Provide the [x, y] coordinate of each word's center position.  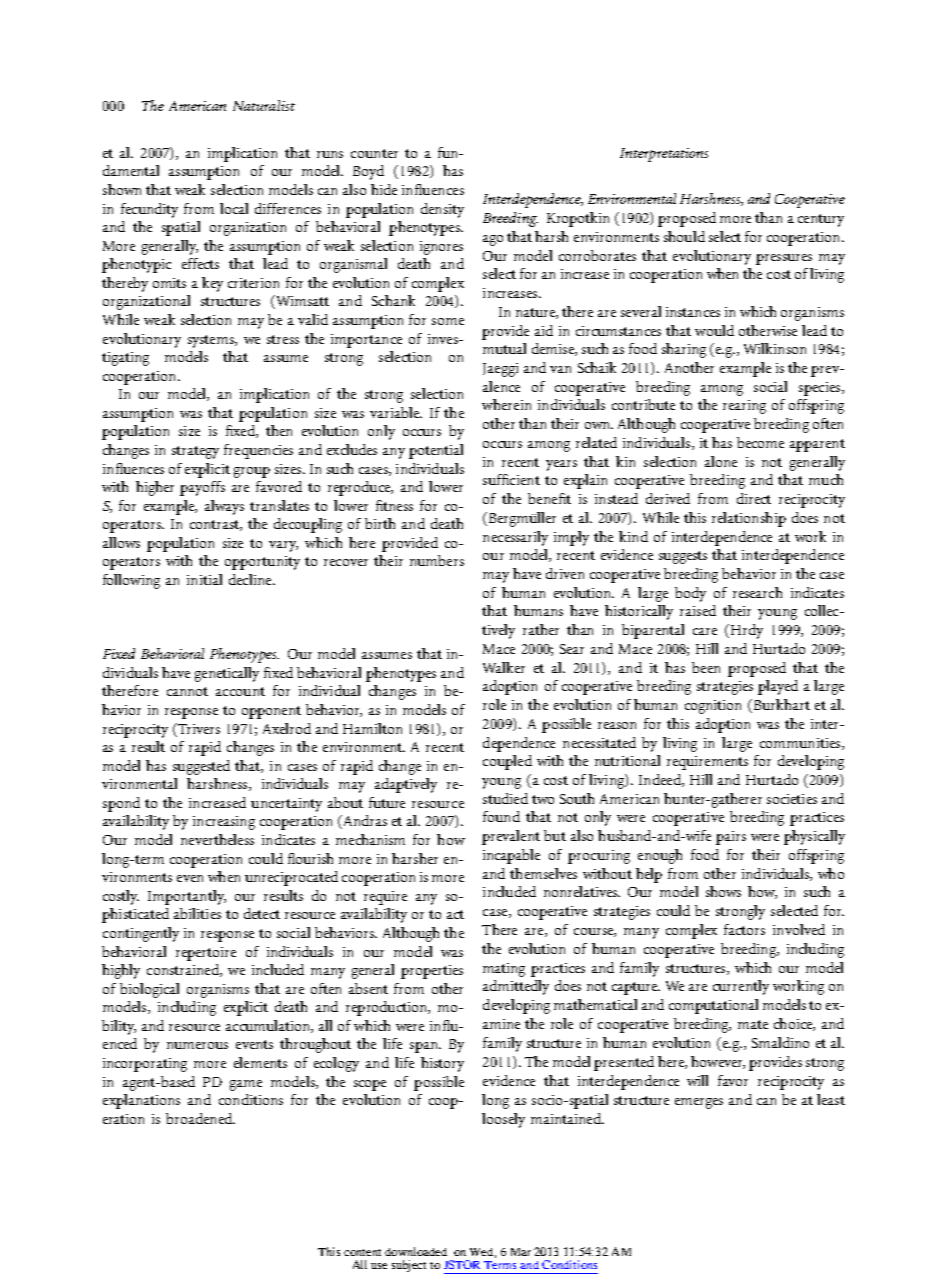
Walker [504, 667]
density [442, 210]
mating [504, 970]
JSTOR [462, 1264]
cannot [187, 691]
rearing [744, 407]
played [778, 687]
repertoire [206, 954]
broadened [200, 1118]
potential [436, 451]
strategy [195, 452]
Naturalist [264, 105]
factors [744, 929]
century [821, 220]
